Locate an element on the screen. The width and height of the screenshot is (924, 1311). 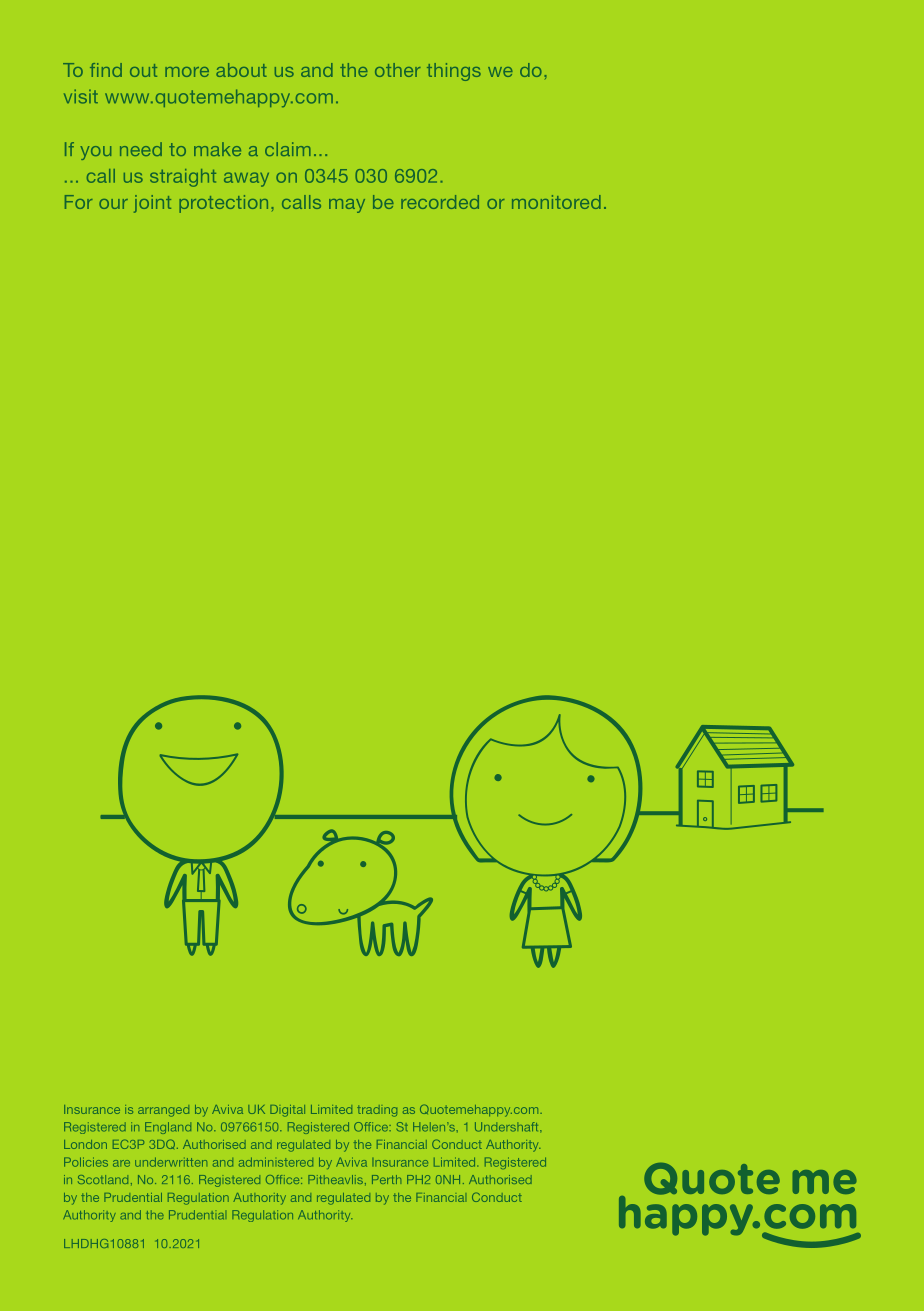
Digital is located at coordinates (287, 1111).
